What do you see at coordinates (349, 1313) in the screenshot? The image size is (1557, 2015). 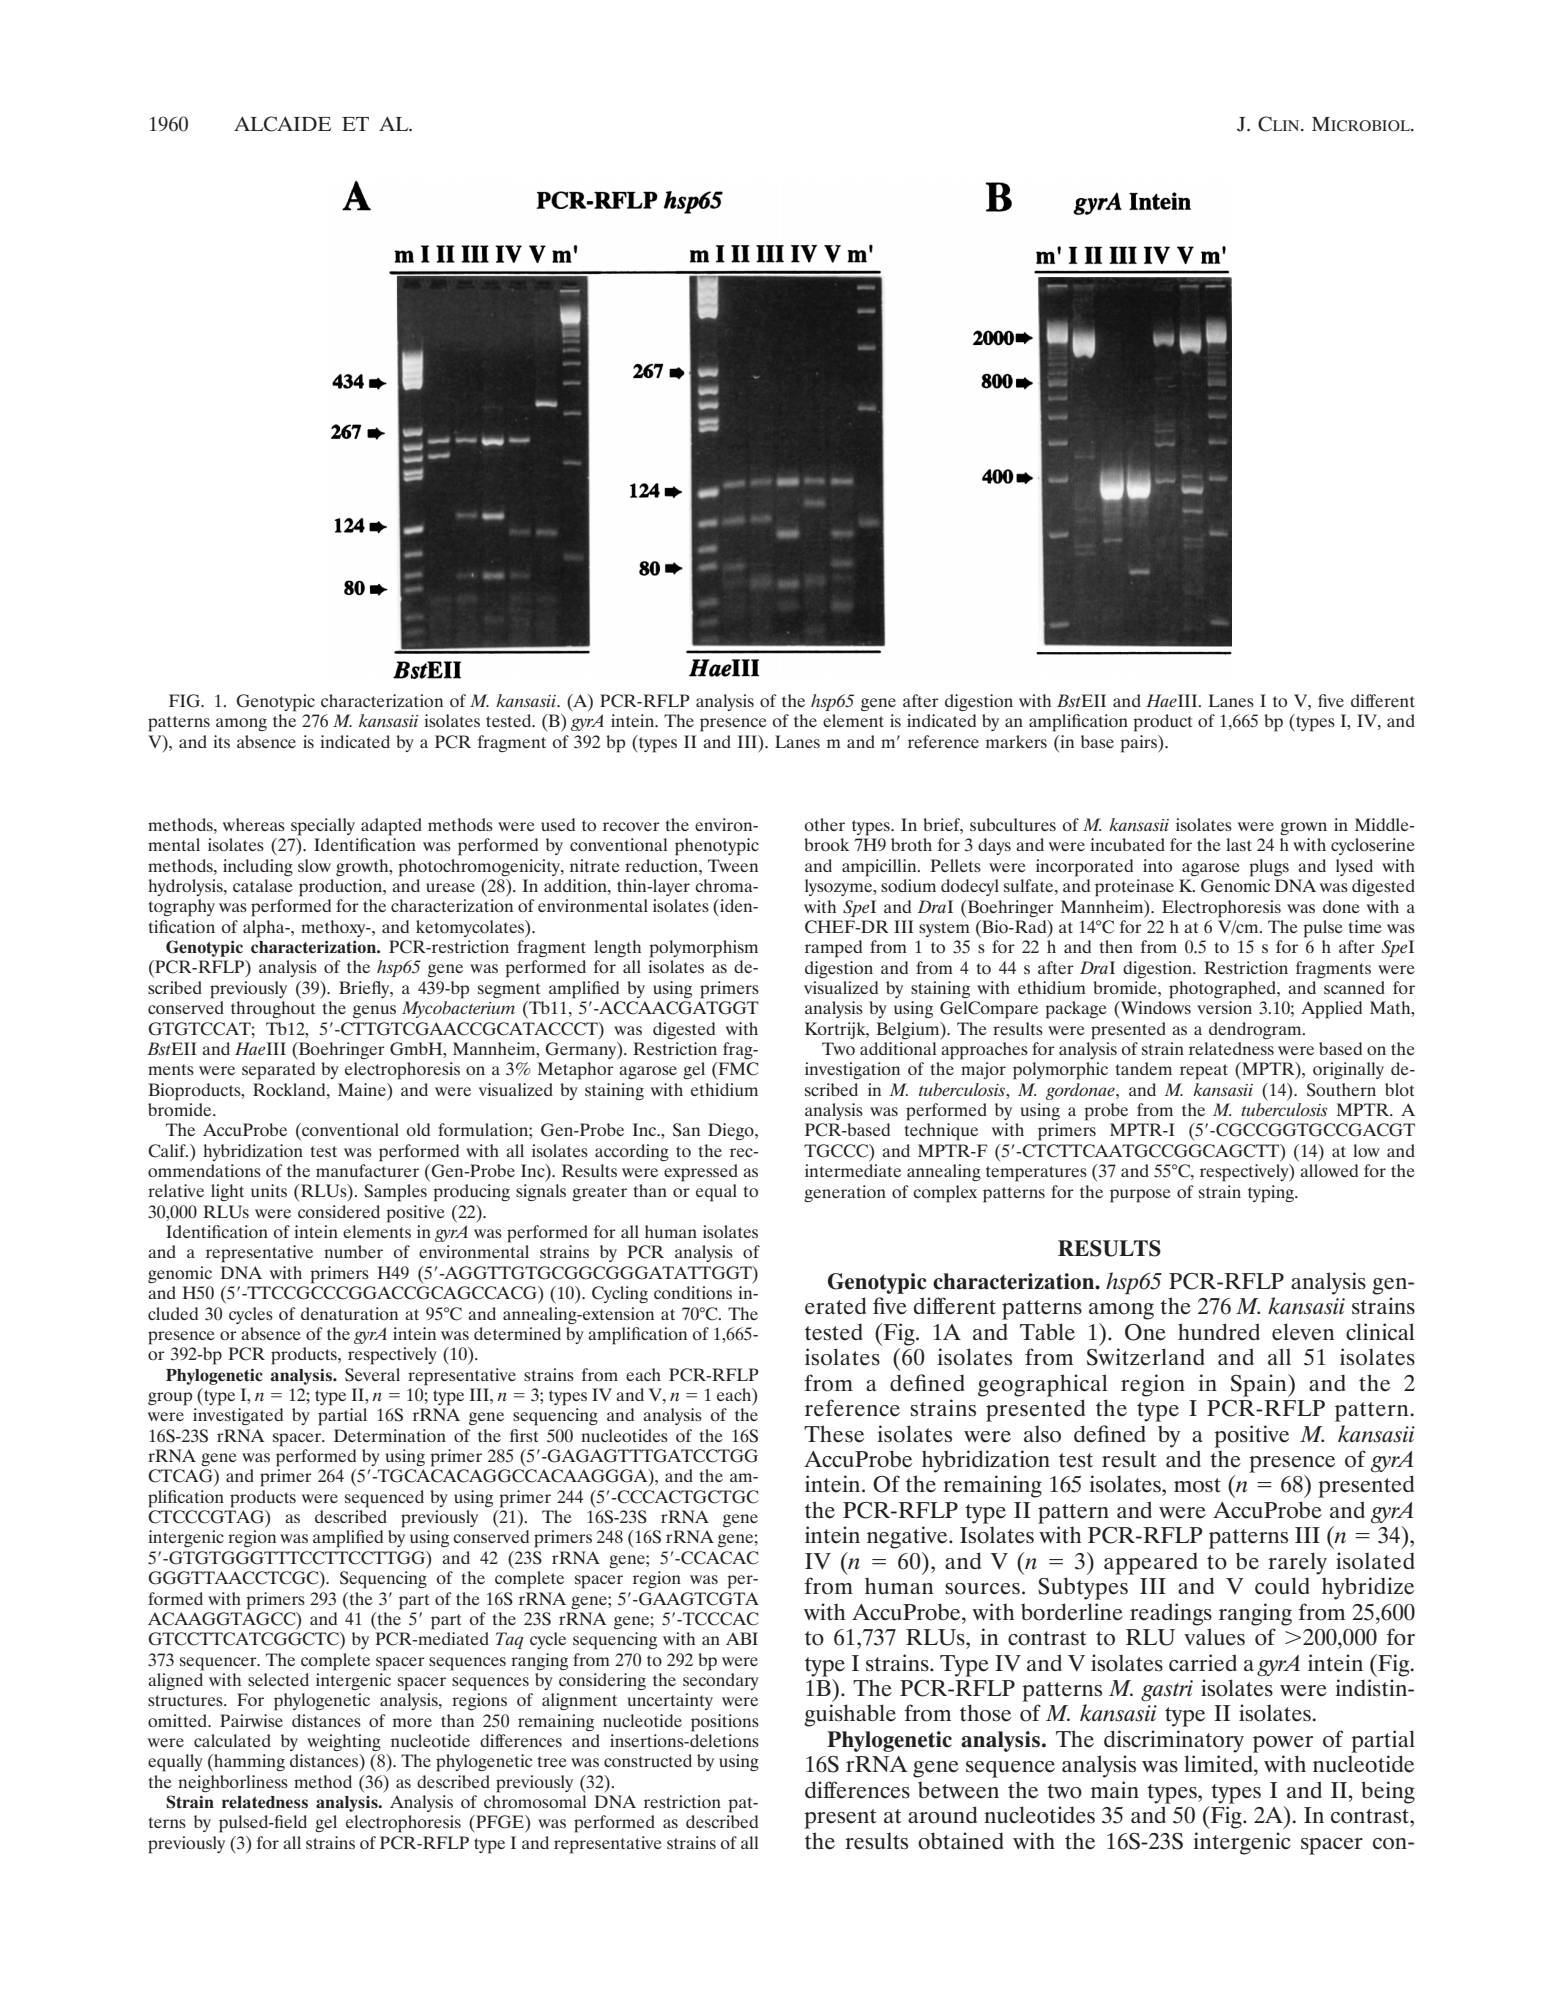 I see `denaturation` at bounding box center [349, 1313].
